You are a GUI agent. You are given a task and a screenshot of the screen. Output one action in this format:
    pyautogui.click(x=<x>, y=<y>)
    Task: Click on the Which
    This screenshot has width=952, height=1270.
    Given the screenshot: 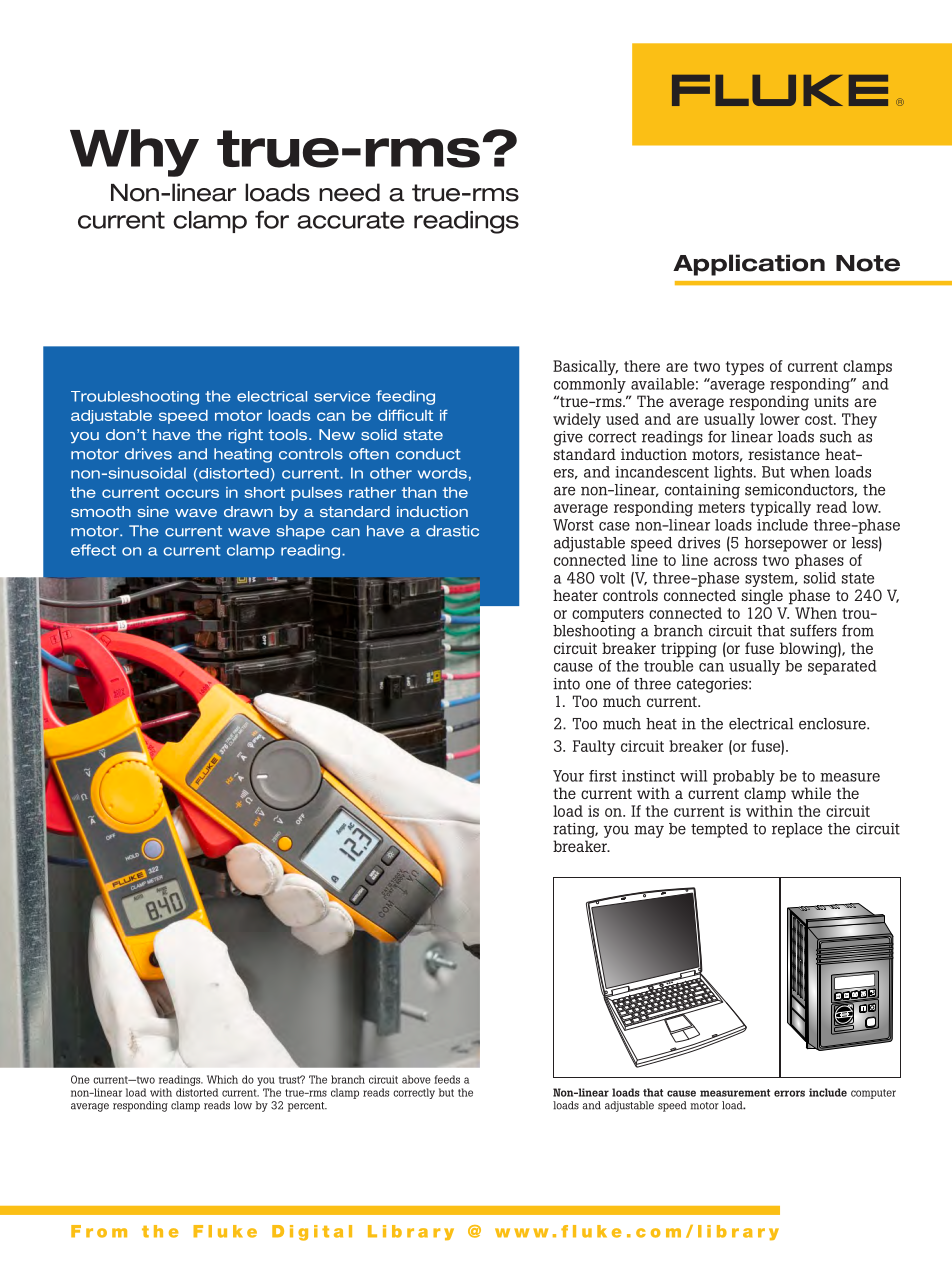 What is the action you would take?
    pyautogui.click(x=222, y=1079)
